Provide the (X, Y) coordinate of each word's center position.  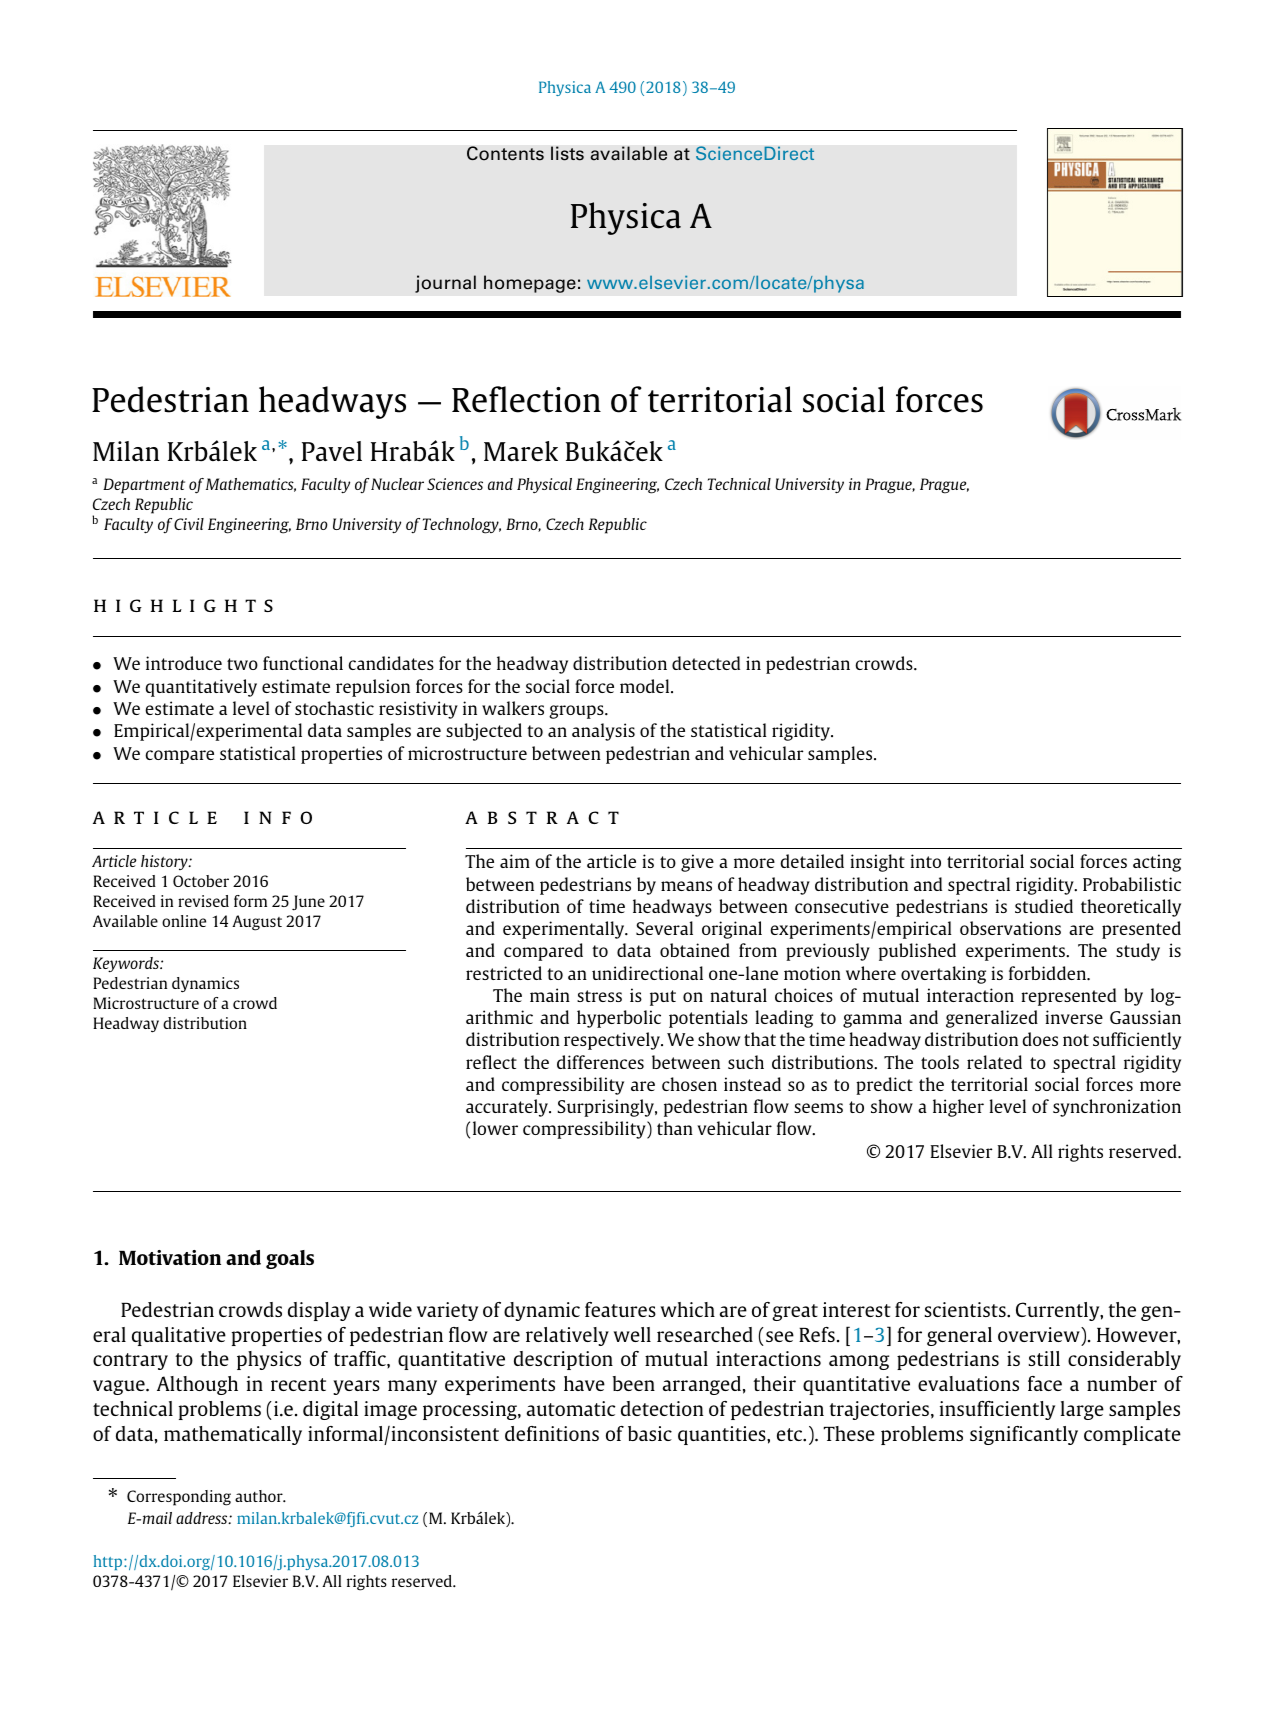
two (242, 664)
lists (567, 153)
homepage (530, 284)
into (925, 861)
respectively (613, 1041)
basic (650, 1433)
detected (706, 663)
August (257, 923)
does (1040, 1039)
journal (445, 284)
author (260, 1496)
